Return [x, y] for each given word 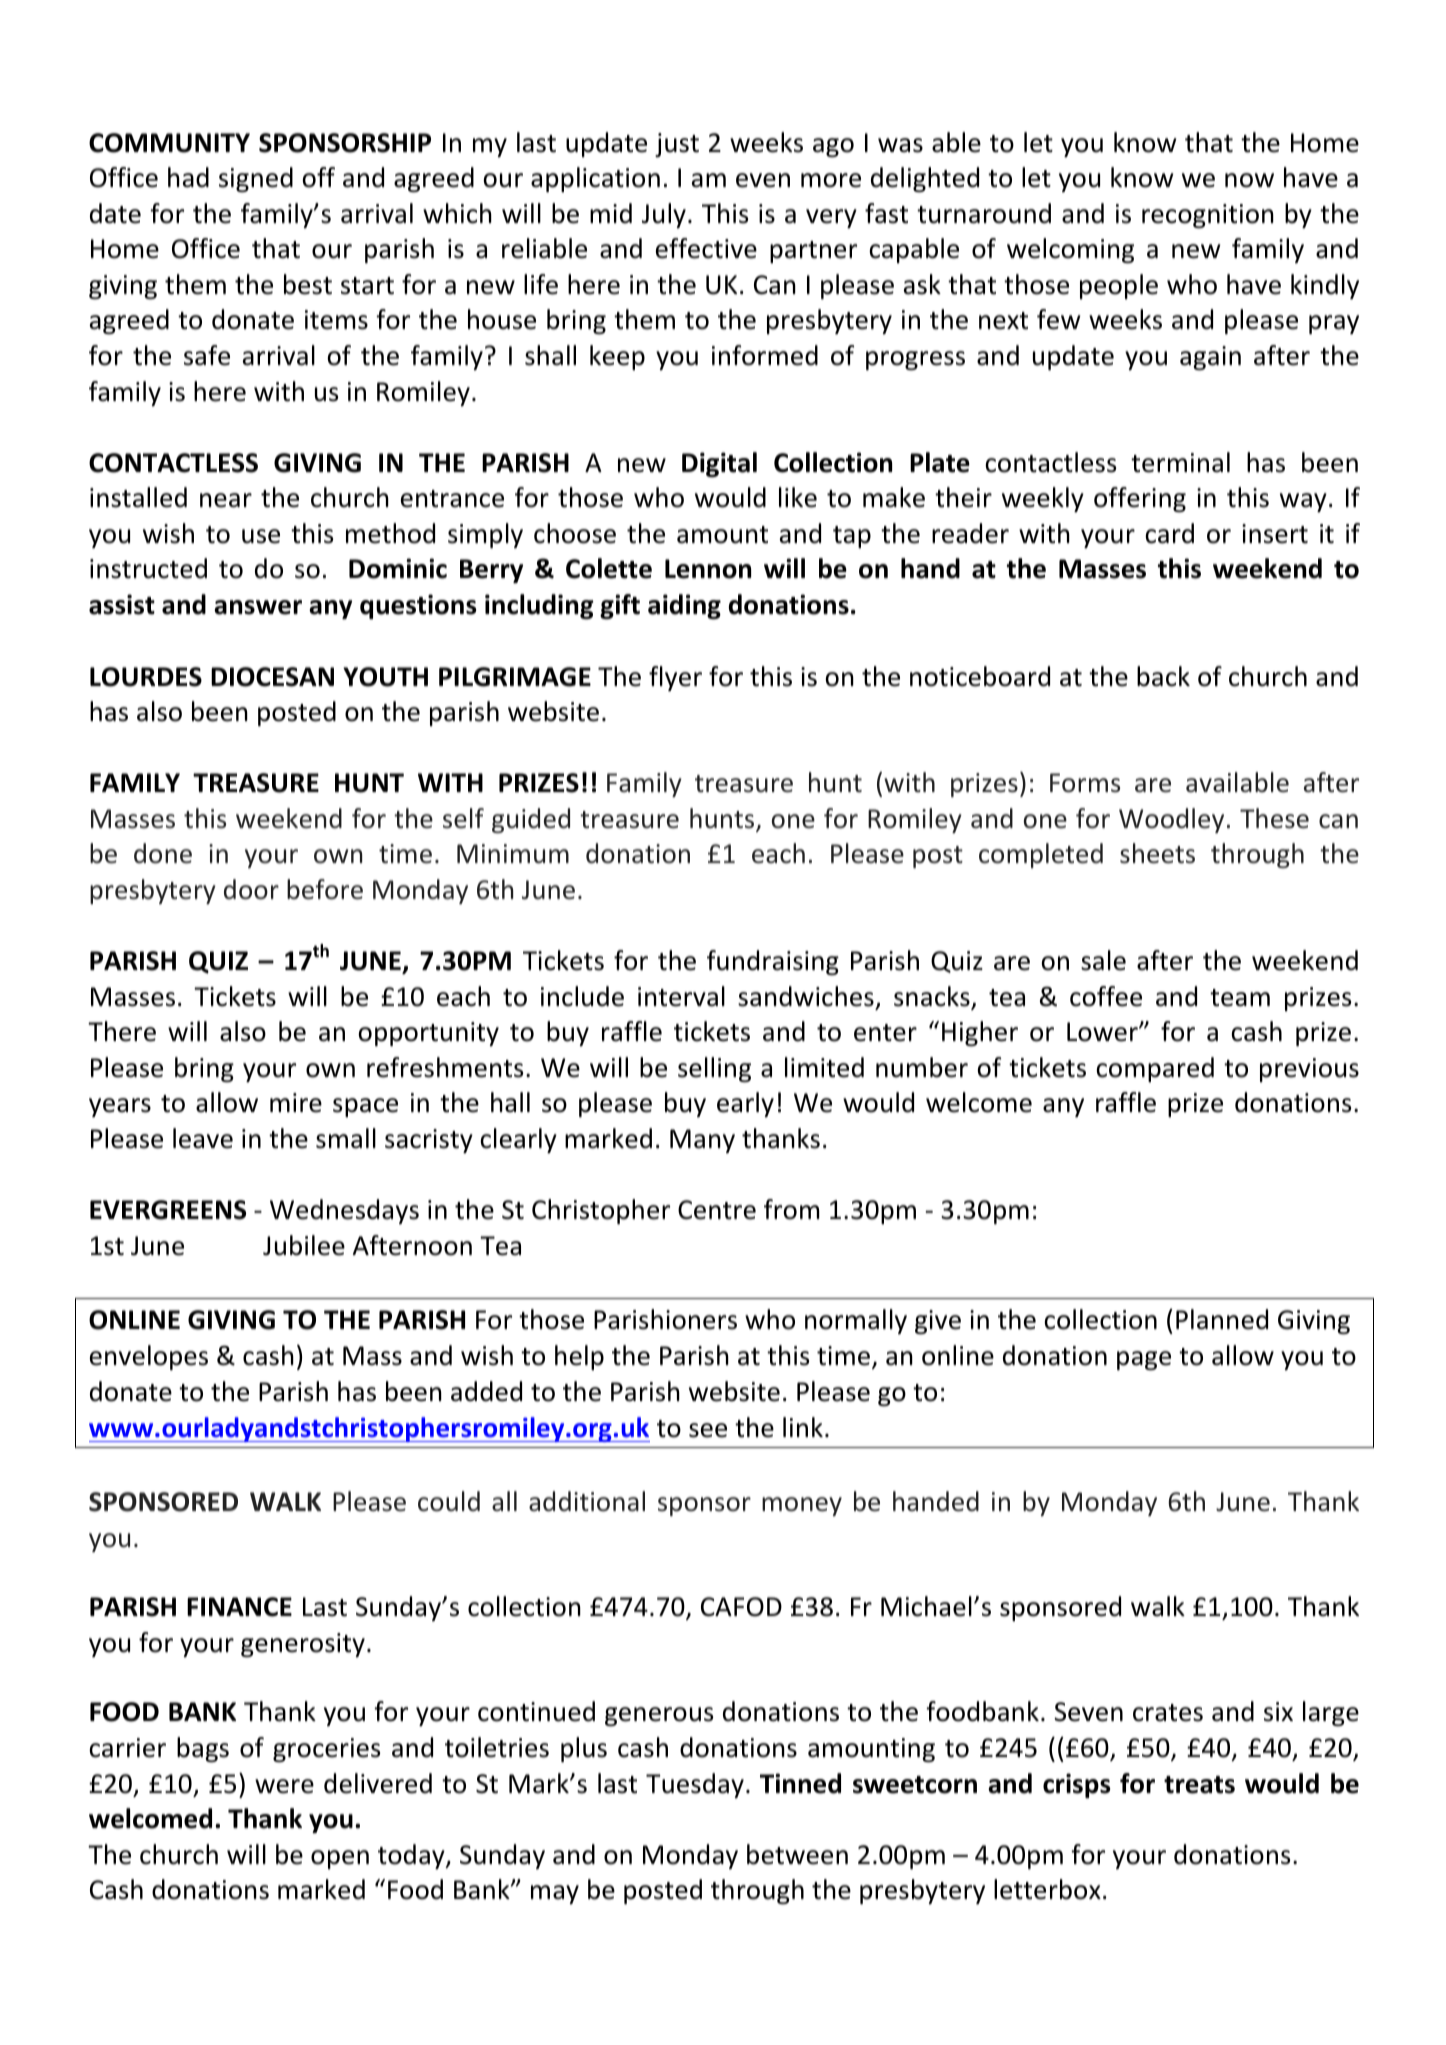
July [664, 215]
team [1240, 998]
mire [296, 1103]
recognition [1208, 216]
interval [681, 996]
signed [256, 179]
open [340, 1859]
